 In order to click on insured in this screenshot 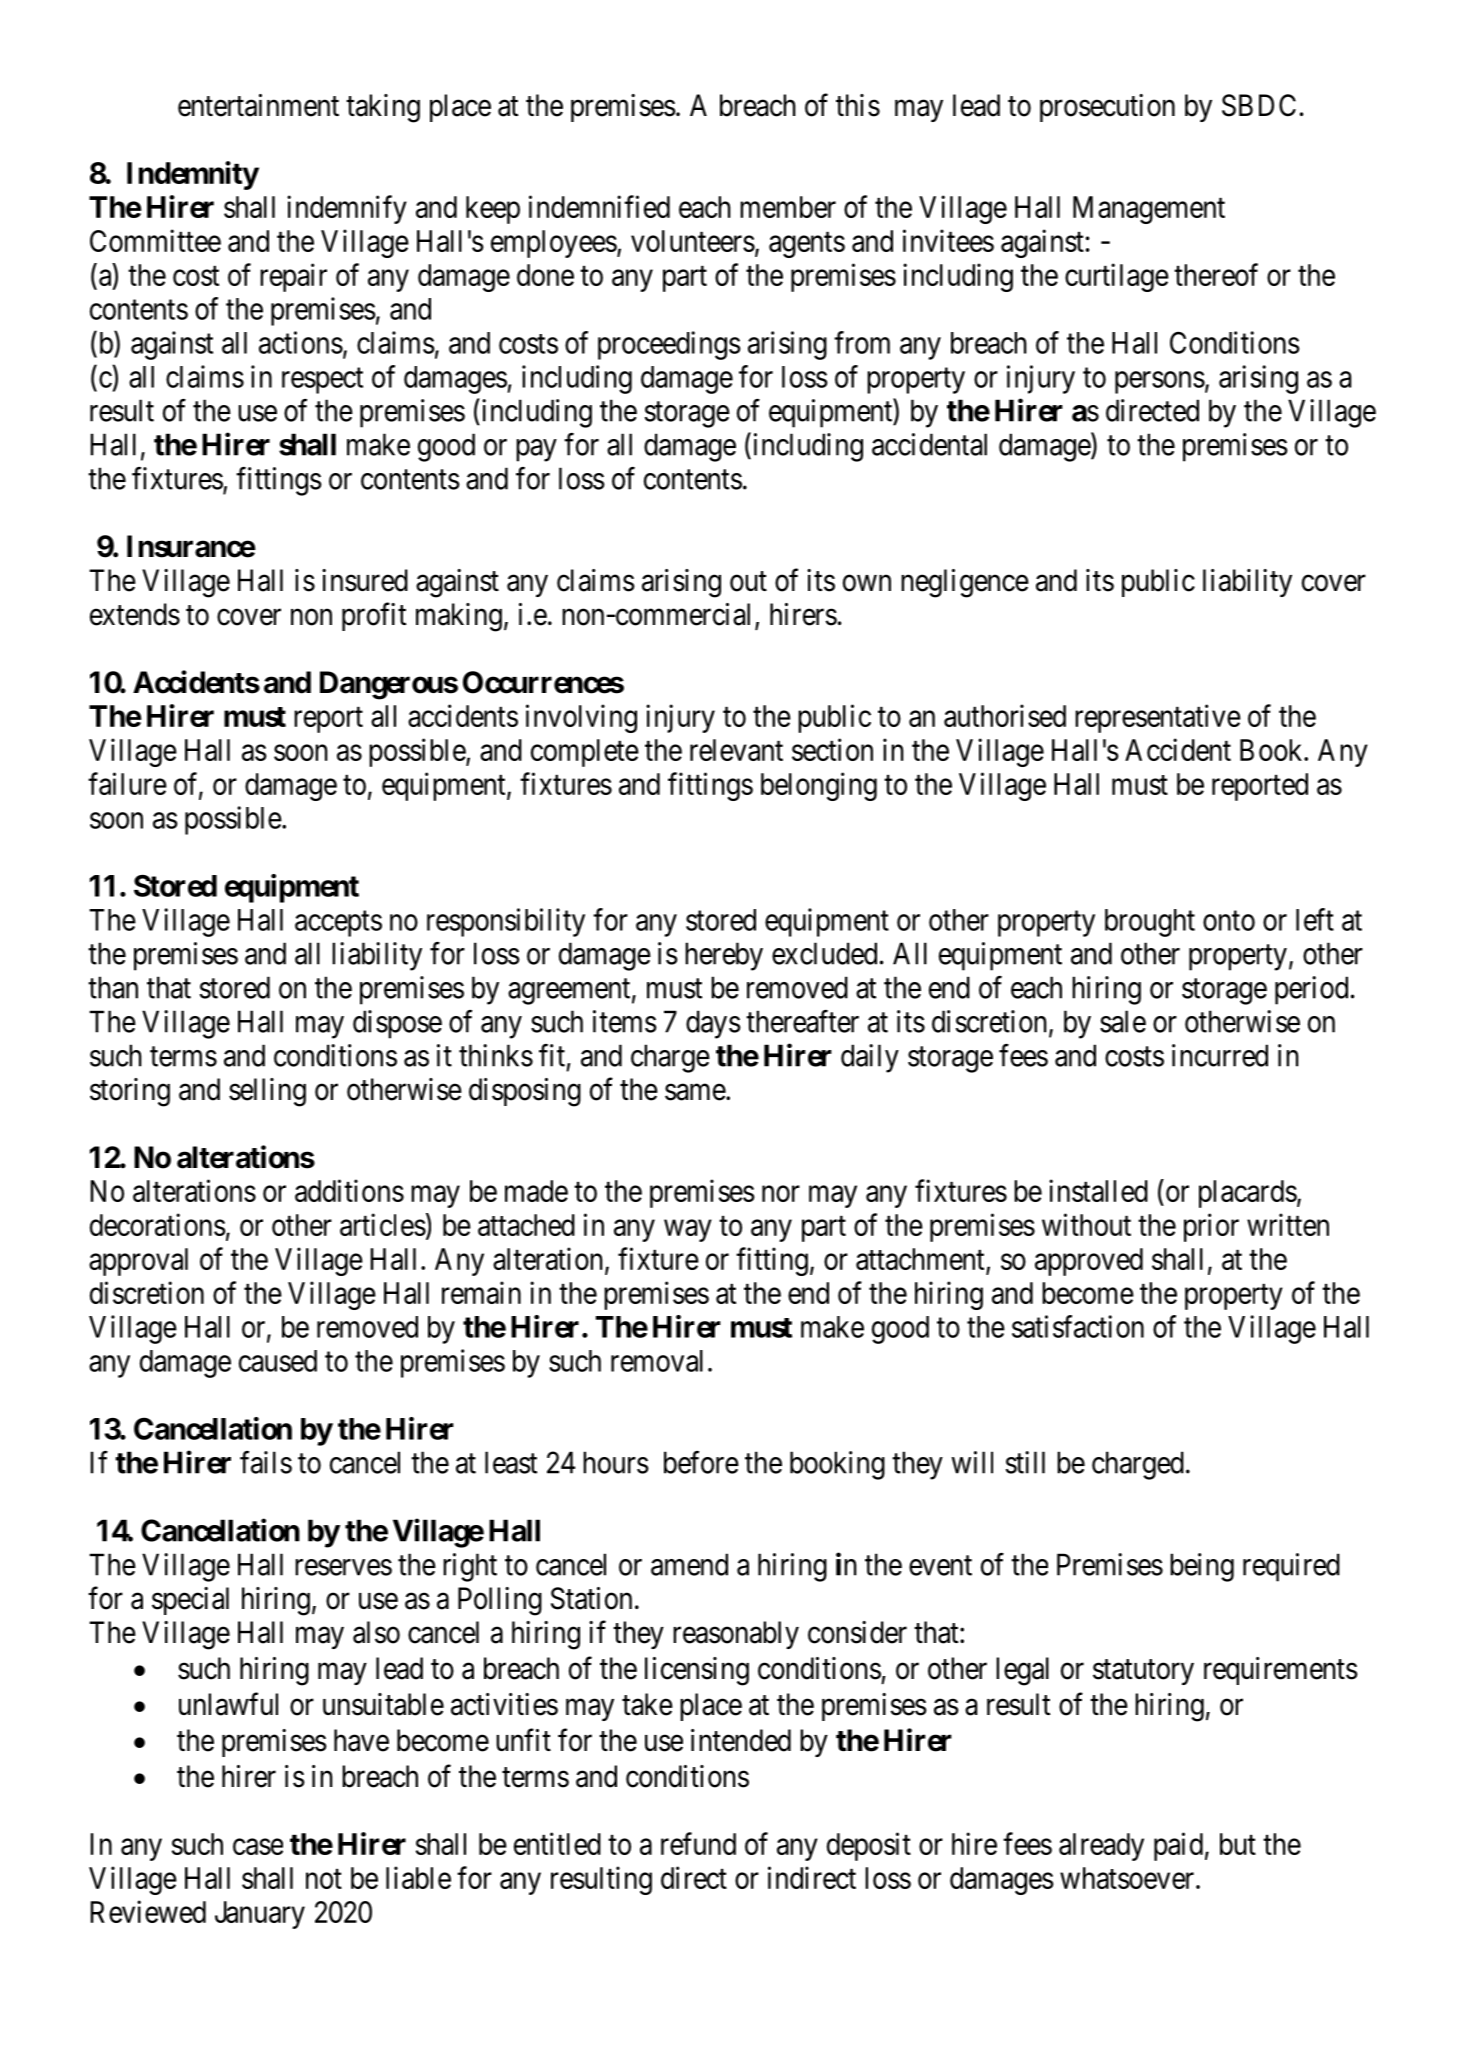, I will do `click(365, 580)`.
